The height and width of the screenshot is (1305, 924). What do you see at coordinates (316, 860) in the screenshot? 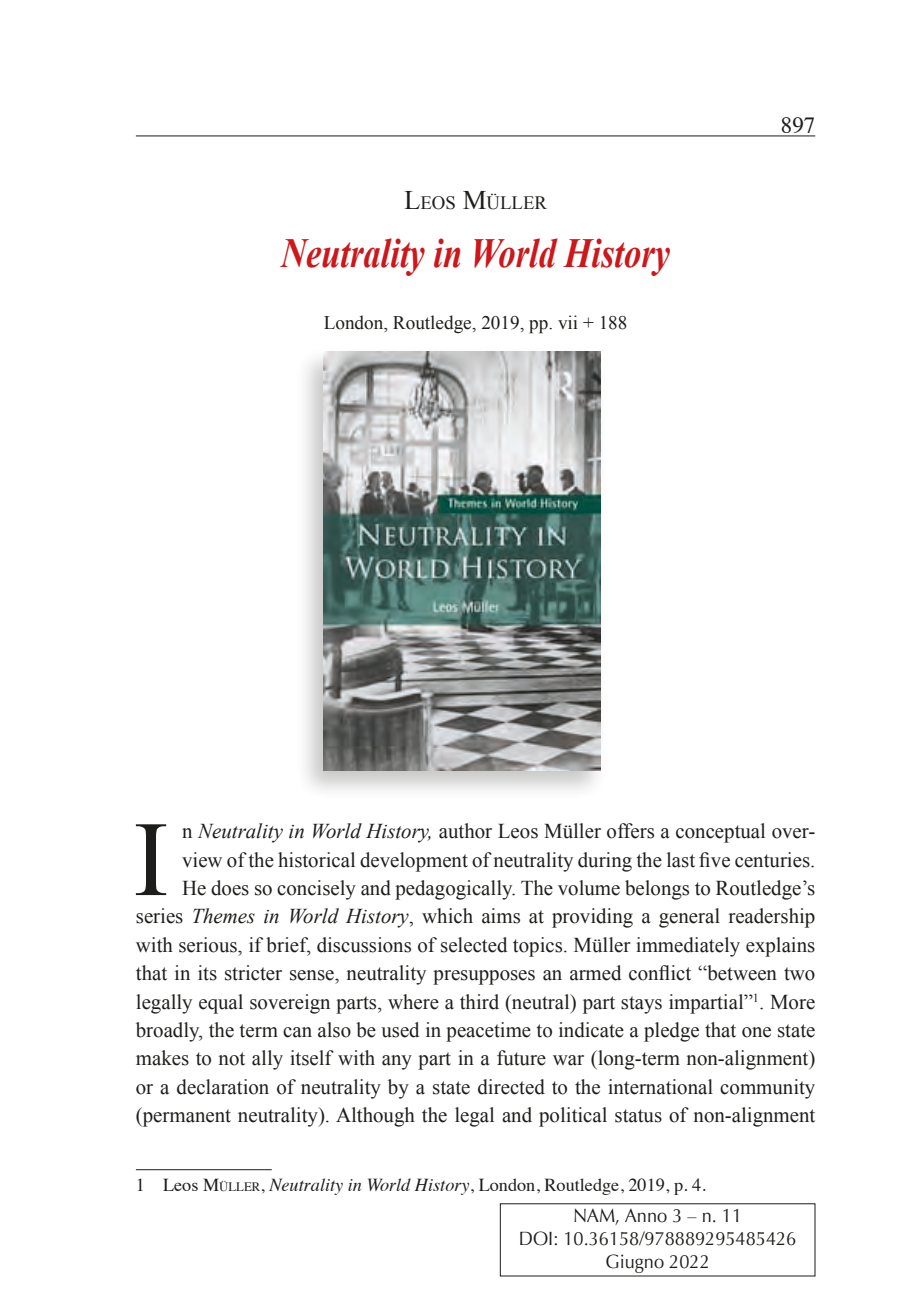
I see `historical` at bounding box center [316, 860].
